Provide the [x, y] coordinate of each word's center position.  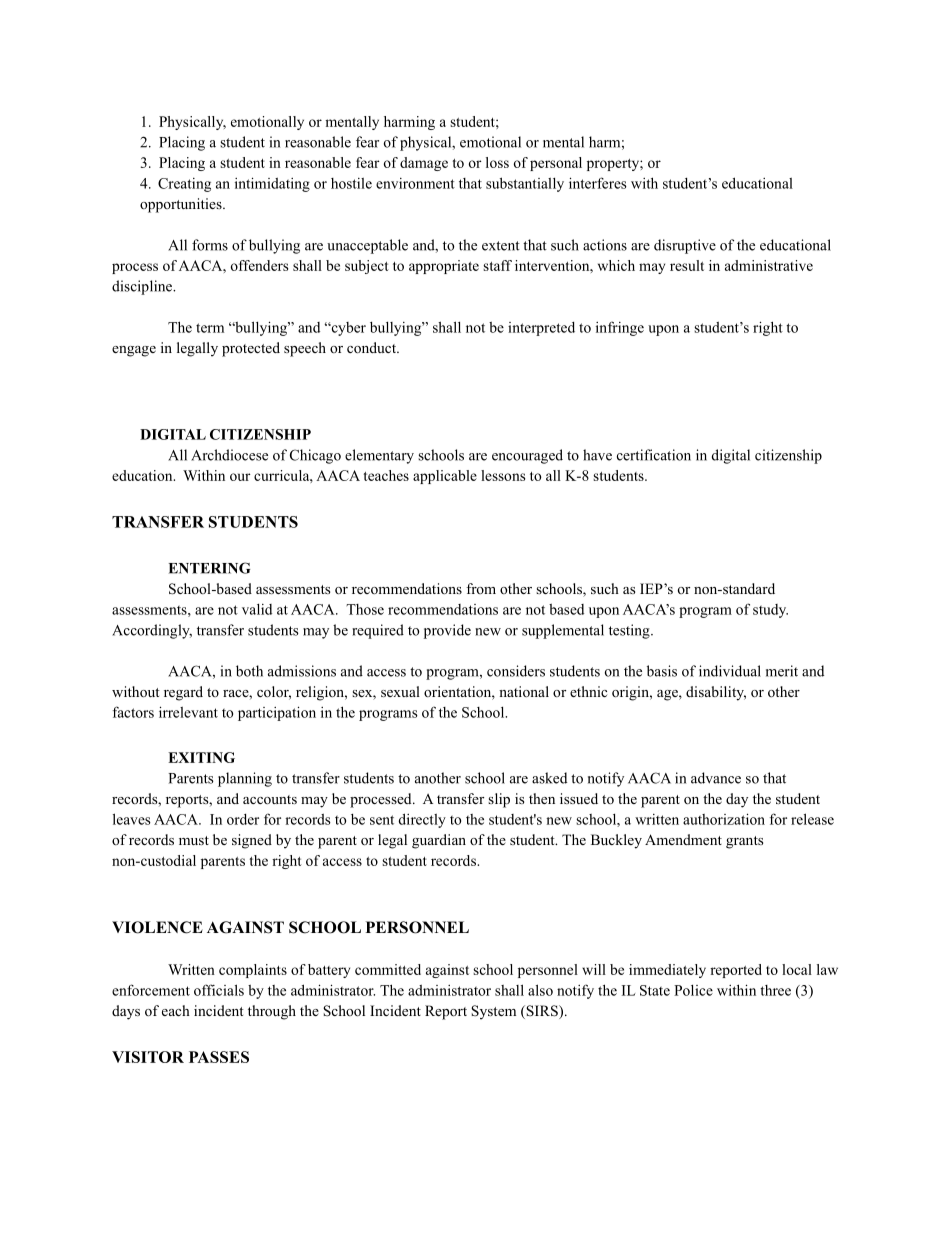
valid [257, 609]
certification [654, 455]
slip [499, 800]
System [493, 1012]
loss [497, 162]
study [770, 611]
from [481, 588]
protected [251, 349]
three [775, 990]
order [243, 819]
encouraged [527, 456]
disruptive [685, 246]
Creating [184, 185]
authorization [724, 819]
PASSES [219, 1057]
